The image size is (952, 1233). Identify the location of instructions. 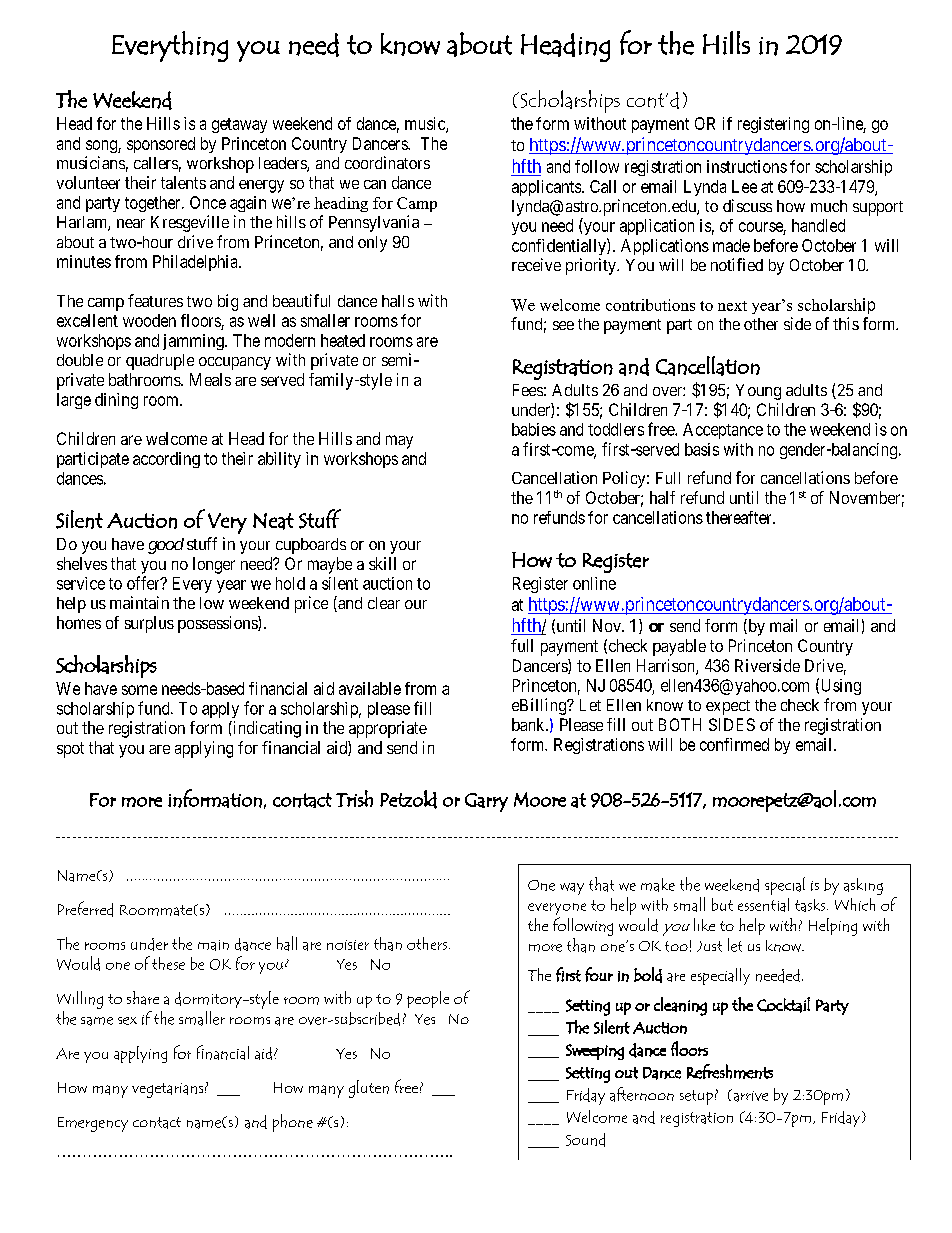
(747, 166).
